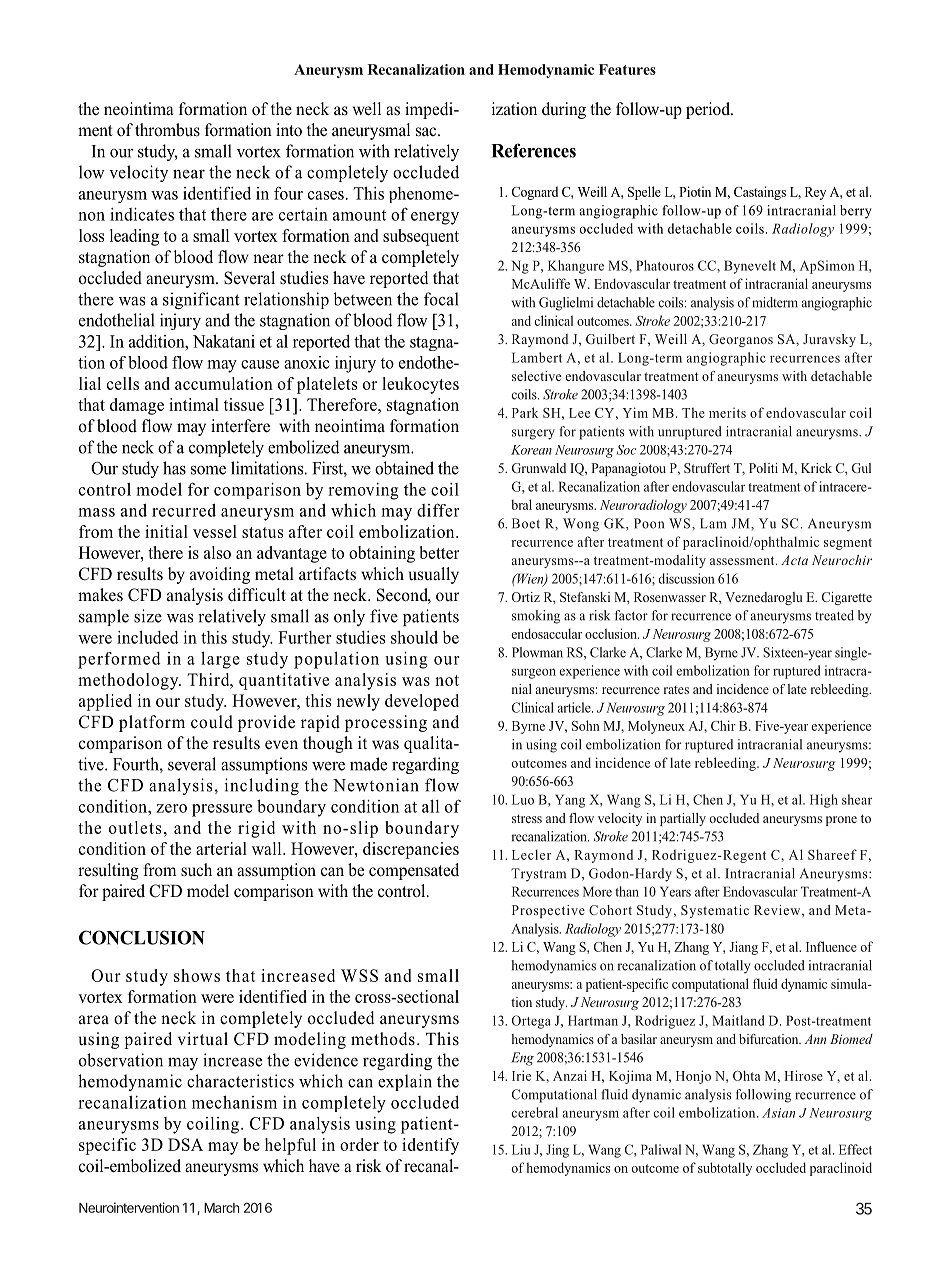  What do you see at coordinates (763, 468) in the screenshot?
I see `Politi` at bounding box center [763, 468].
